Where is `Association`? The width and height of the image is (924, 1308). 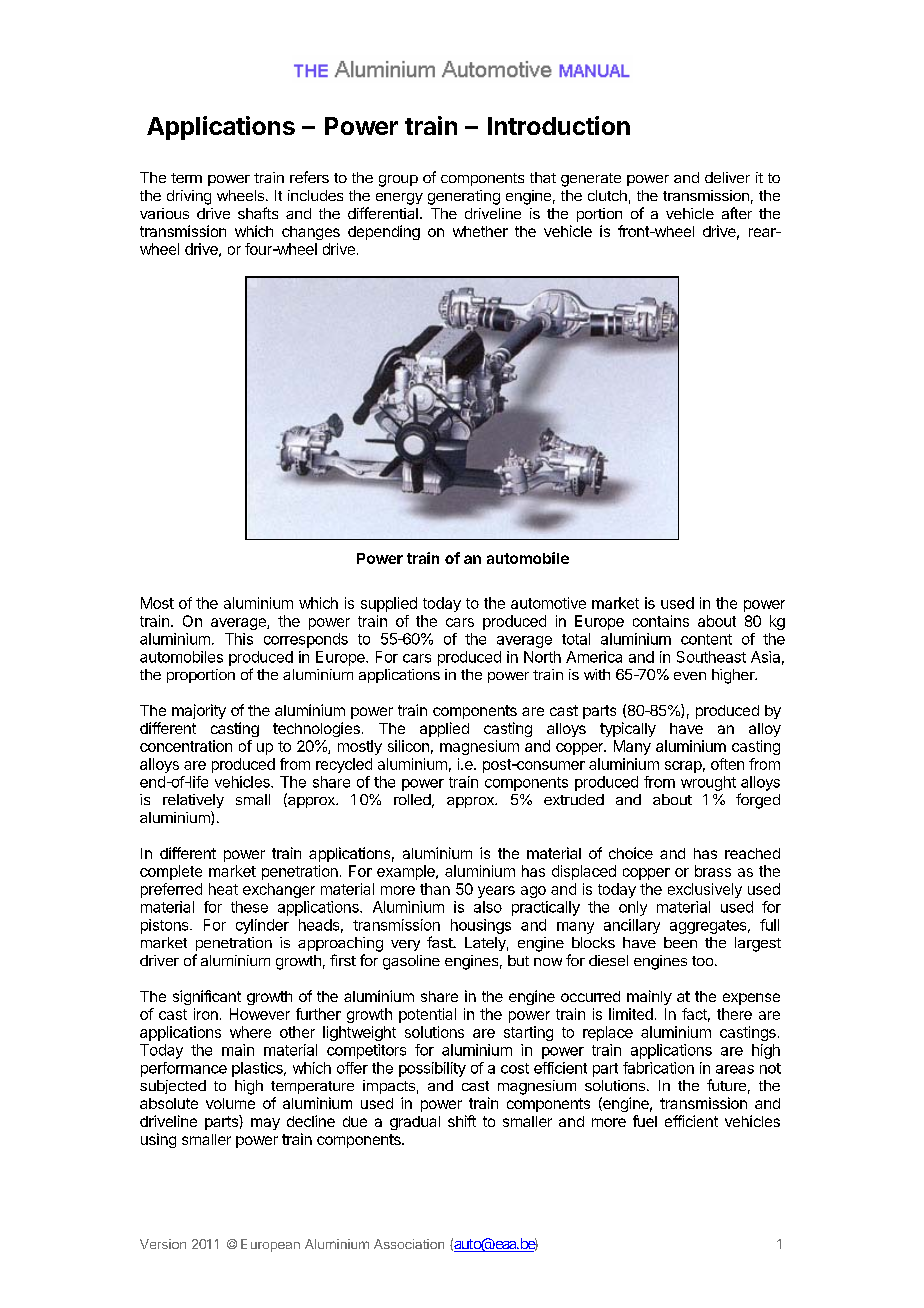
Association is located at coordinates (409, 1244).
